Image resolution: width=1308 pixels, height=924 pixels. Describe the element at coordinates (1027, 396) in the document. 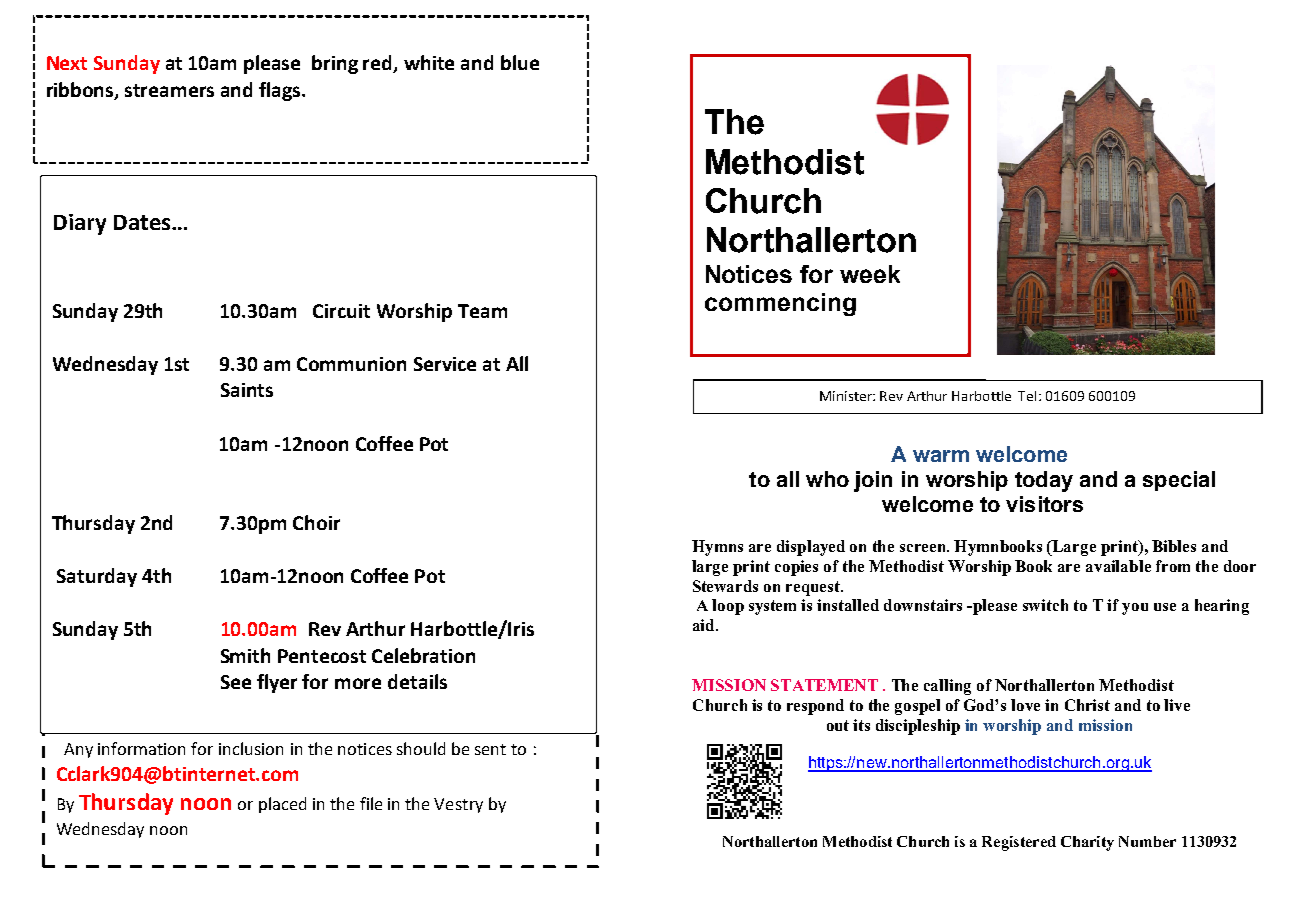

I see `Tel` at that location.
